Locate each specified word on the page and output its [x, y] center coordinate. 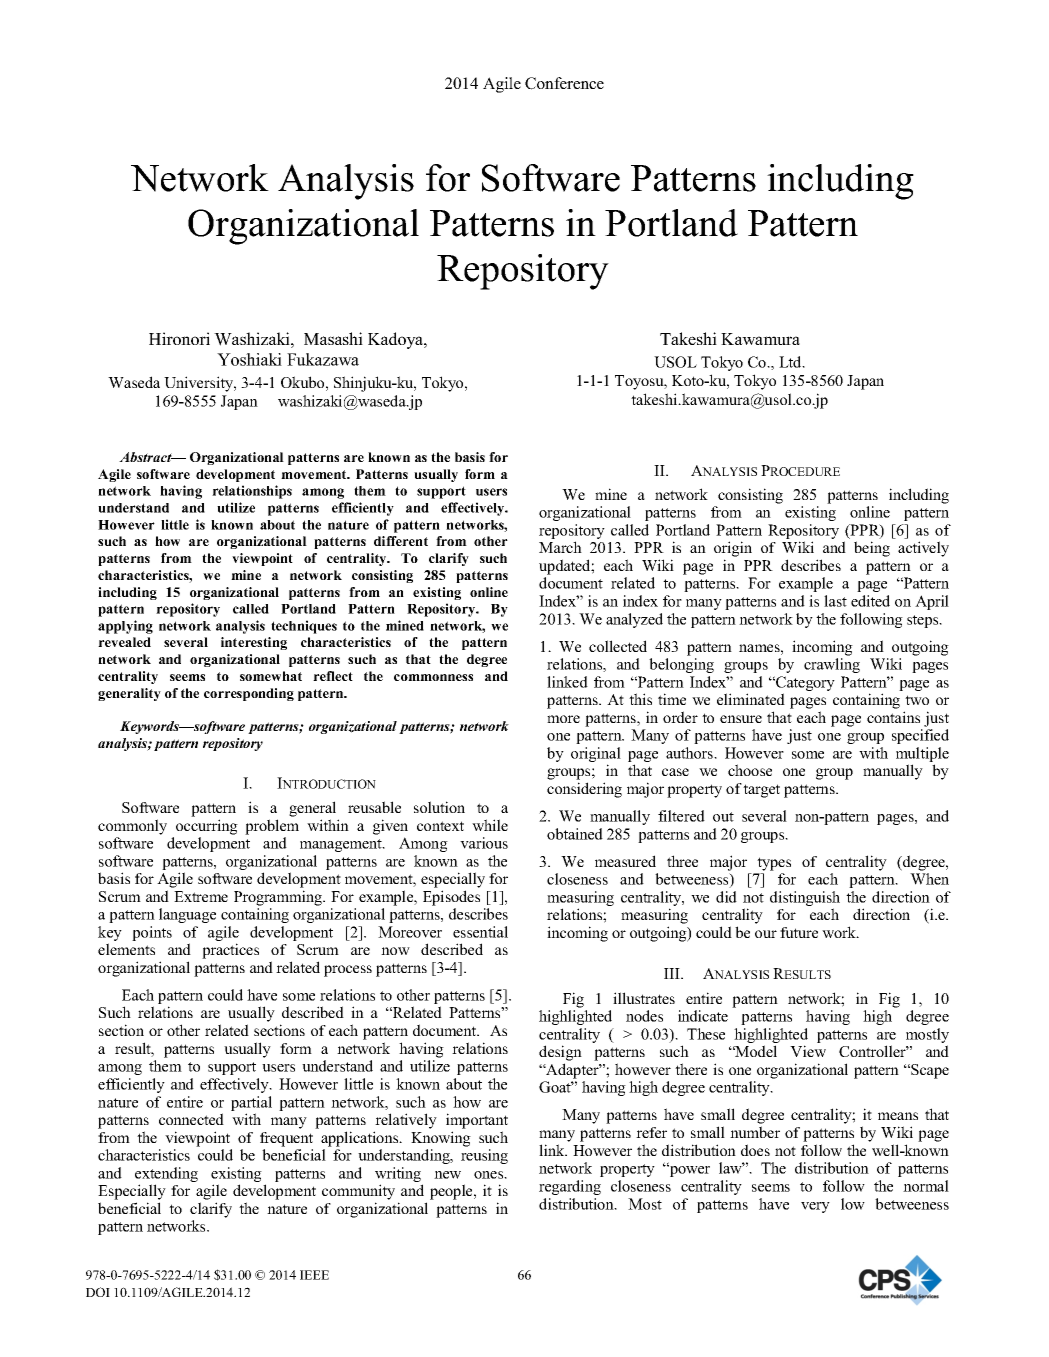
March [560, 547]
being [872, 549]
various [484, 843]
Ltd [791, 362]
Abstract [146, 457]
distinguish [805, 900]
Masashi [333, 338]
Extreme [201, 896]
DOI [98, 1292]
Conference [564, 83]
